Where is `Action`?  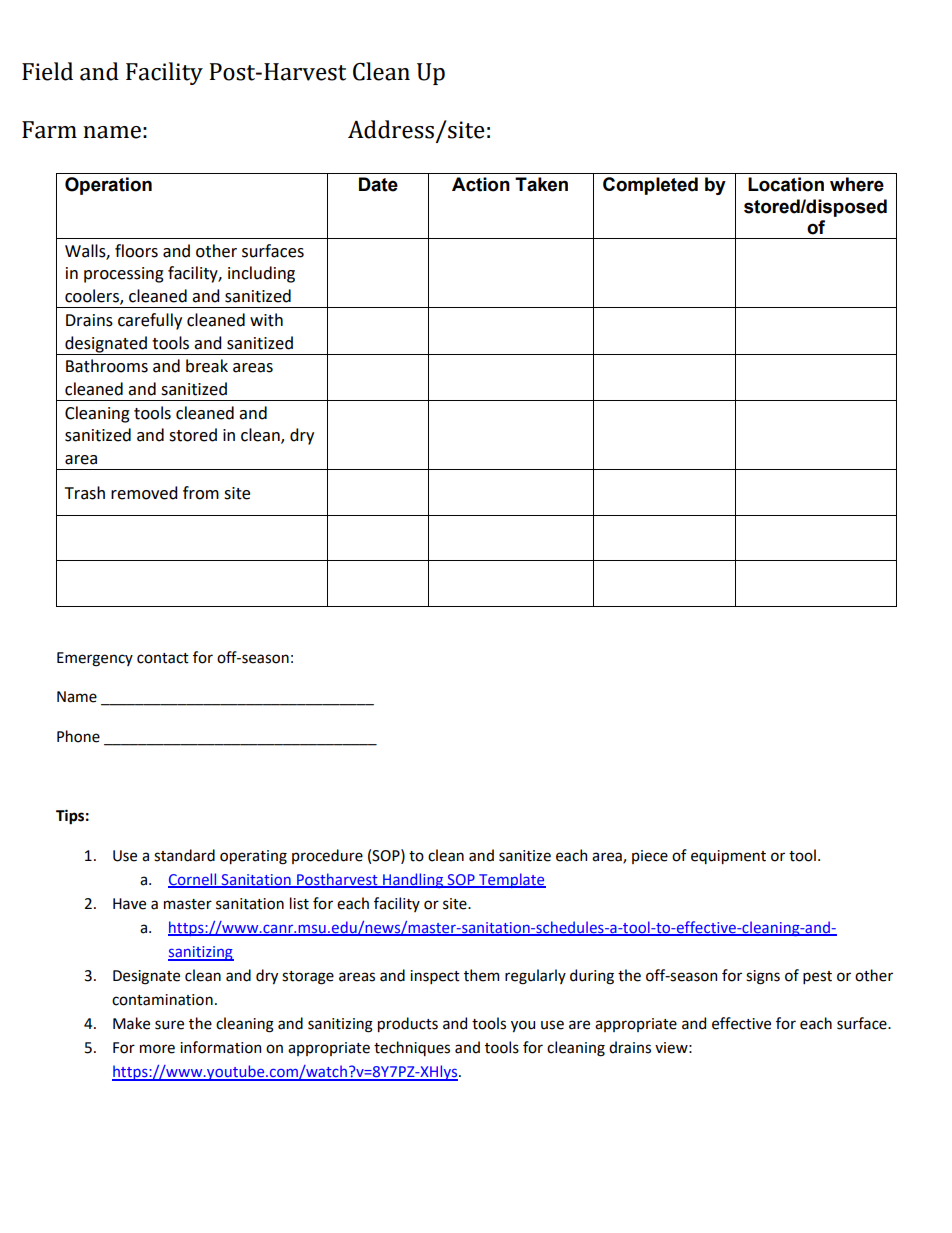 Action is located at coordinates (481, 184).
